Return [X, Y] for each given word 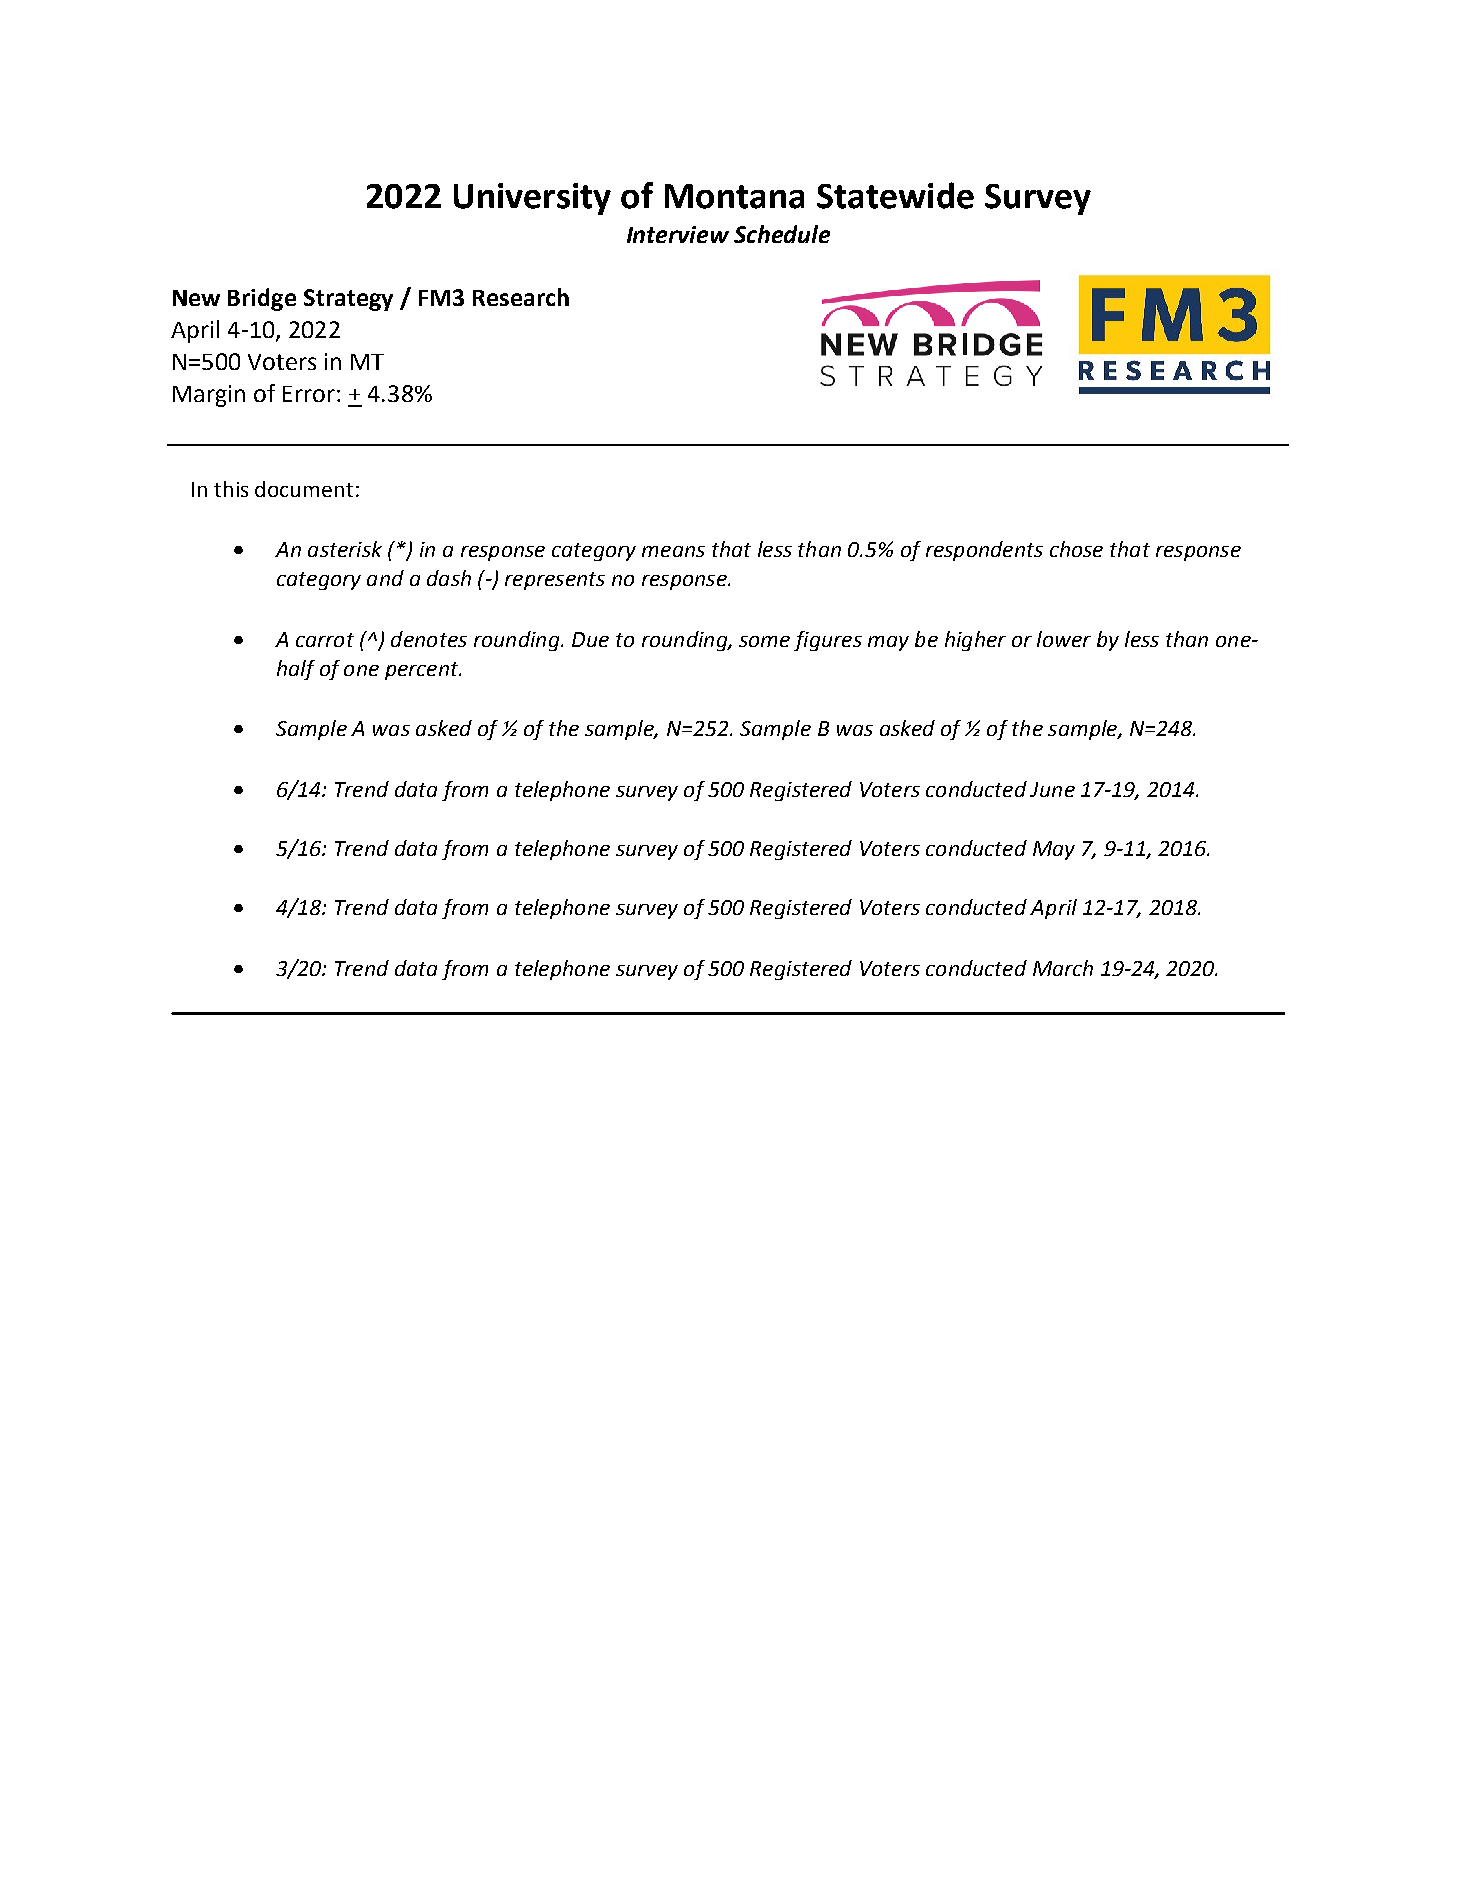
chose [1076, 549]
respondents [984, 551]
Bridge [262, 299]
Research [521, 297]
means [673, 551]
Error [309, 394]
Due [590, 639]
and [385, 578]
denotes [429, 639]
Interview [678, 234]
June [1052, 789]
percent [423, 671]
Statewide [895, 195]
